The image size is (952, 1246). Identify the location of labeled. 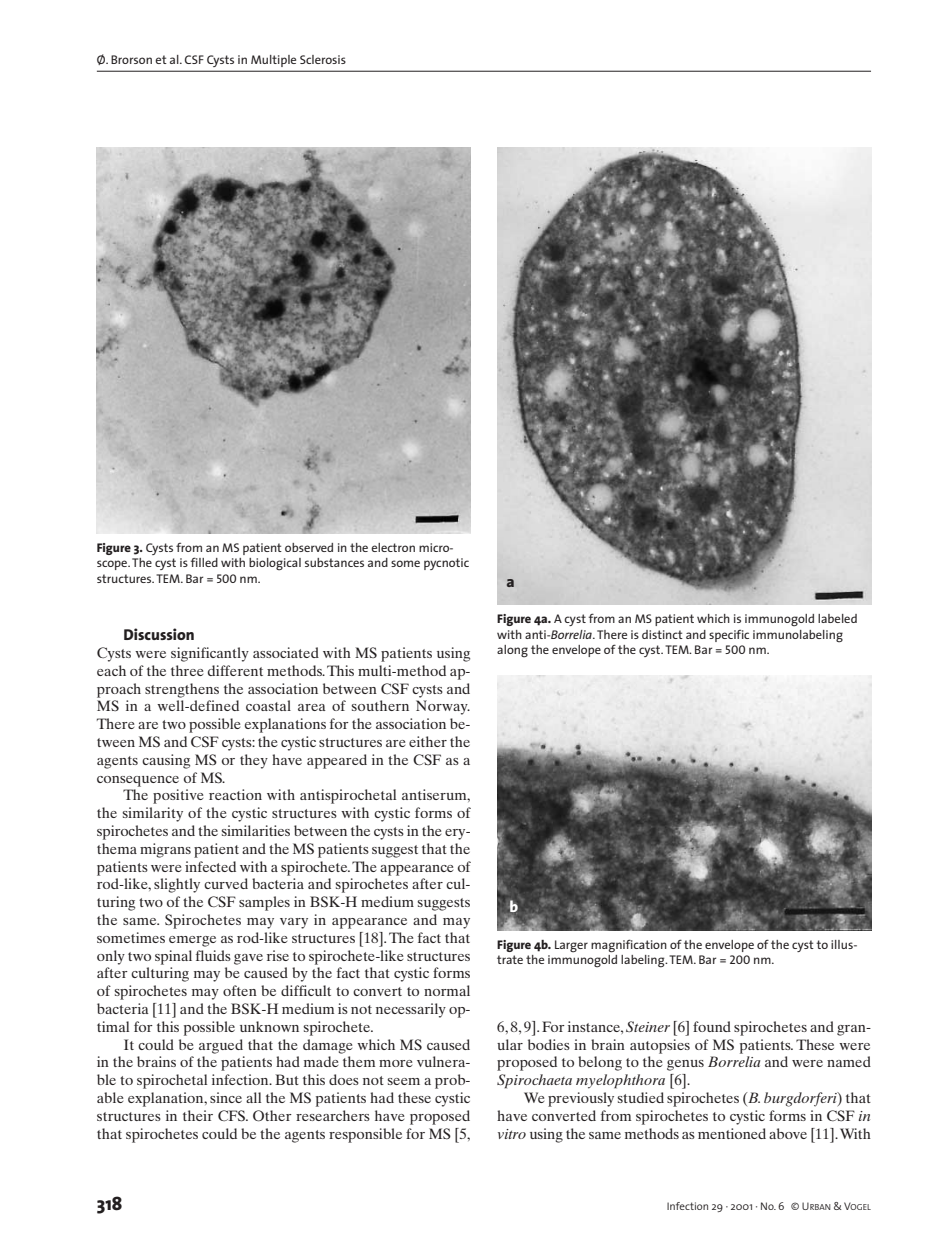
(837, 618).
